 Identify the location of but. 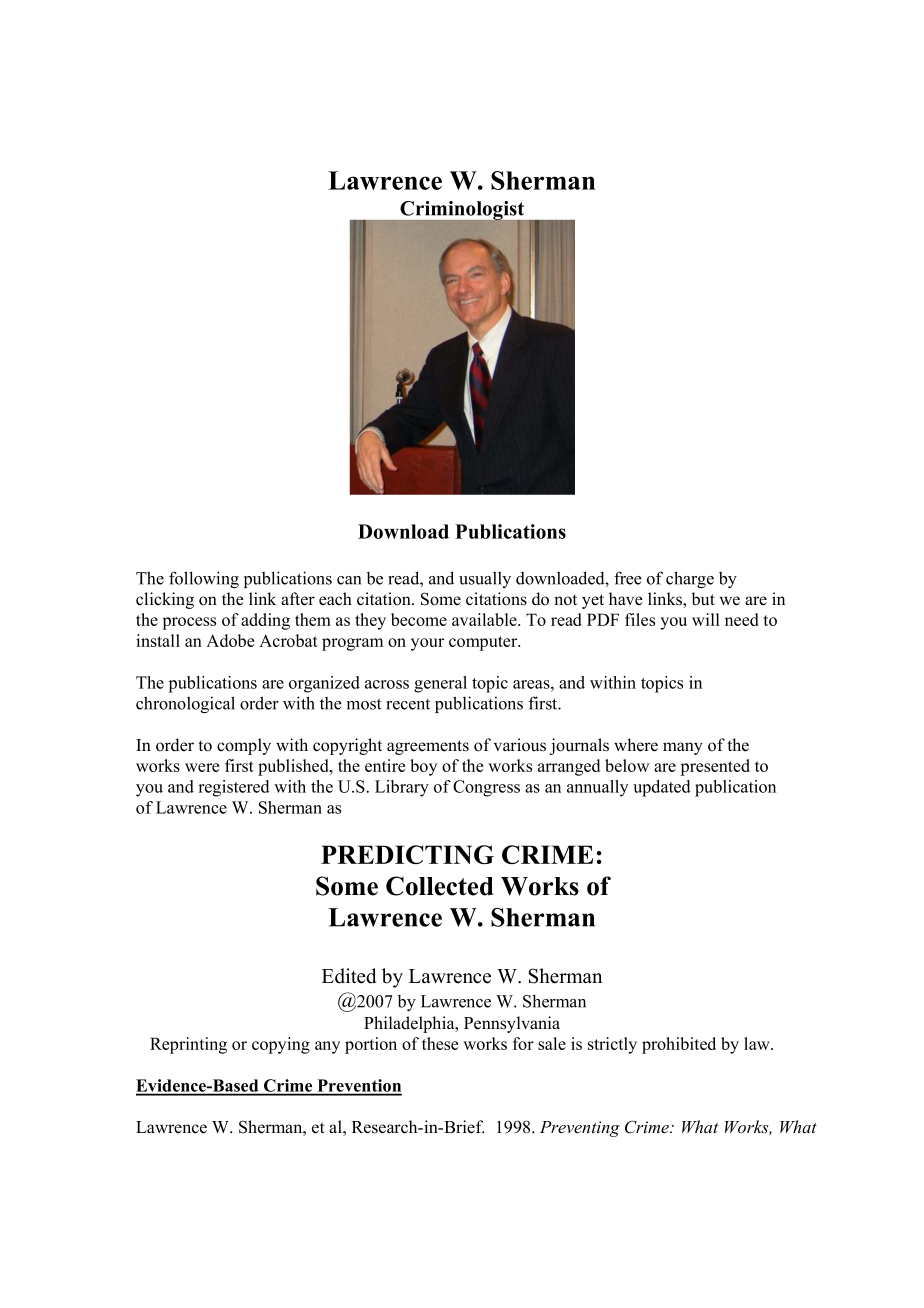
(703, 599).
